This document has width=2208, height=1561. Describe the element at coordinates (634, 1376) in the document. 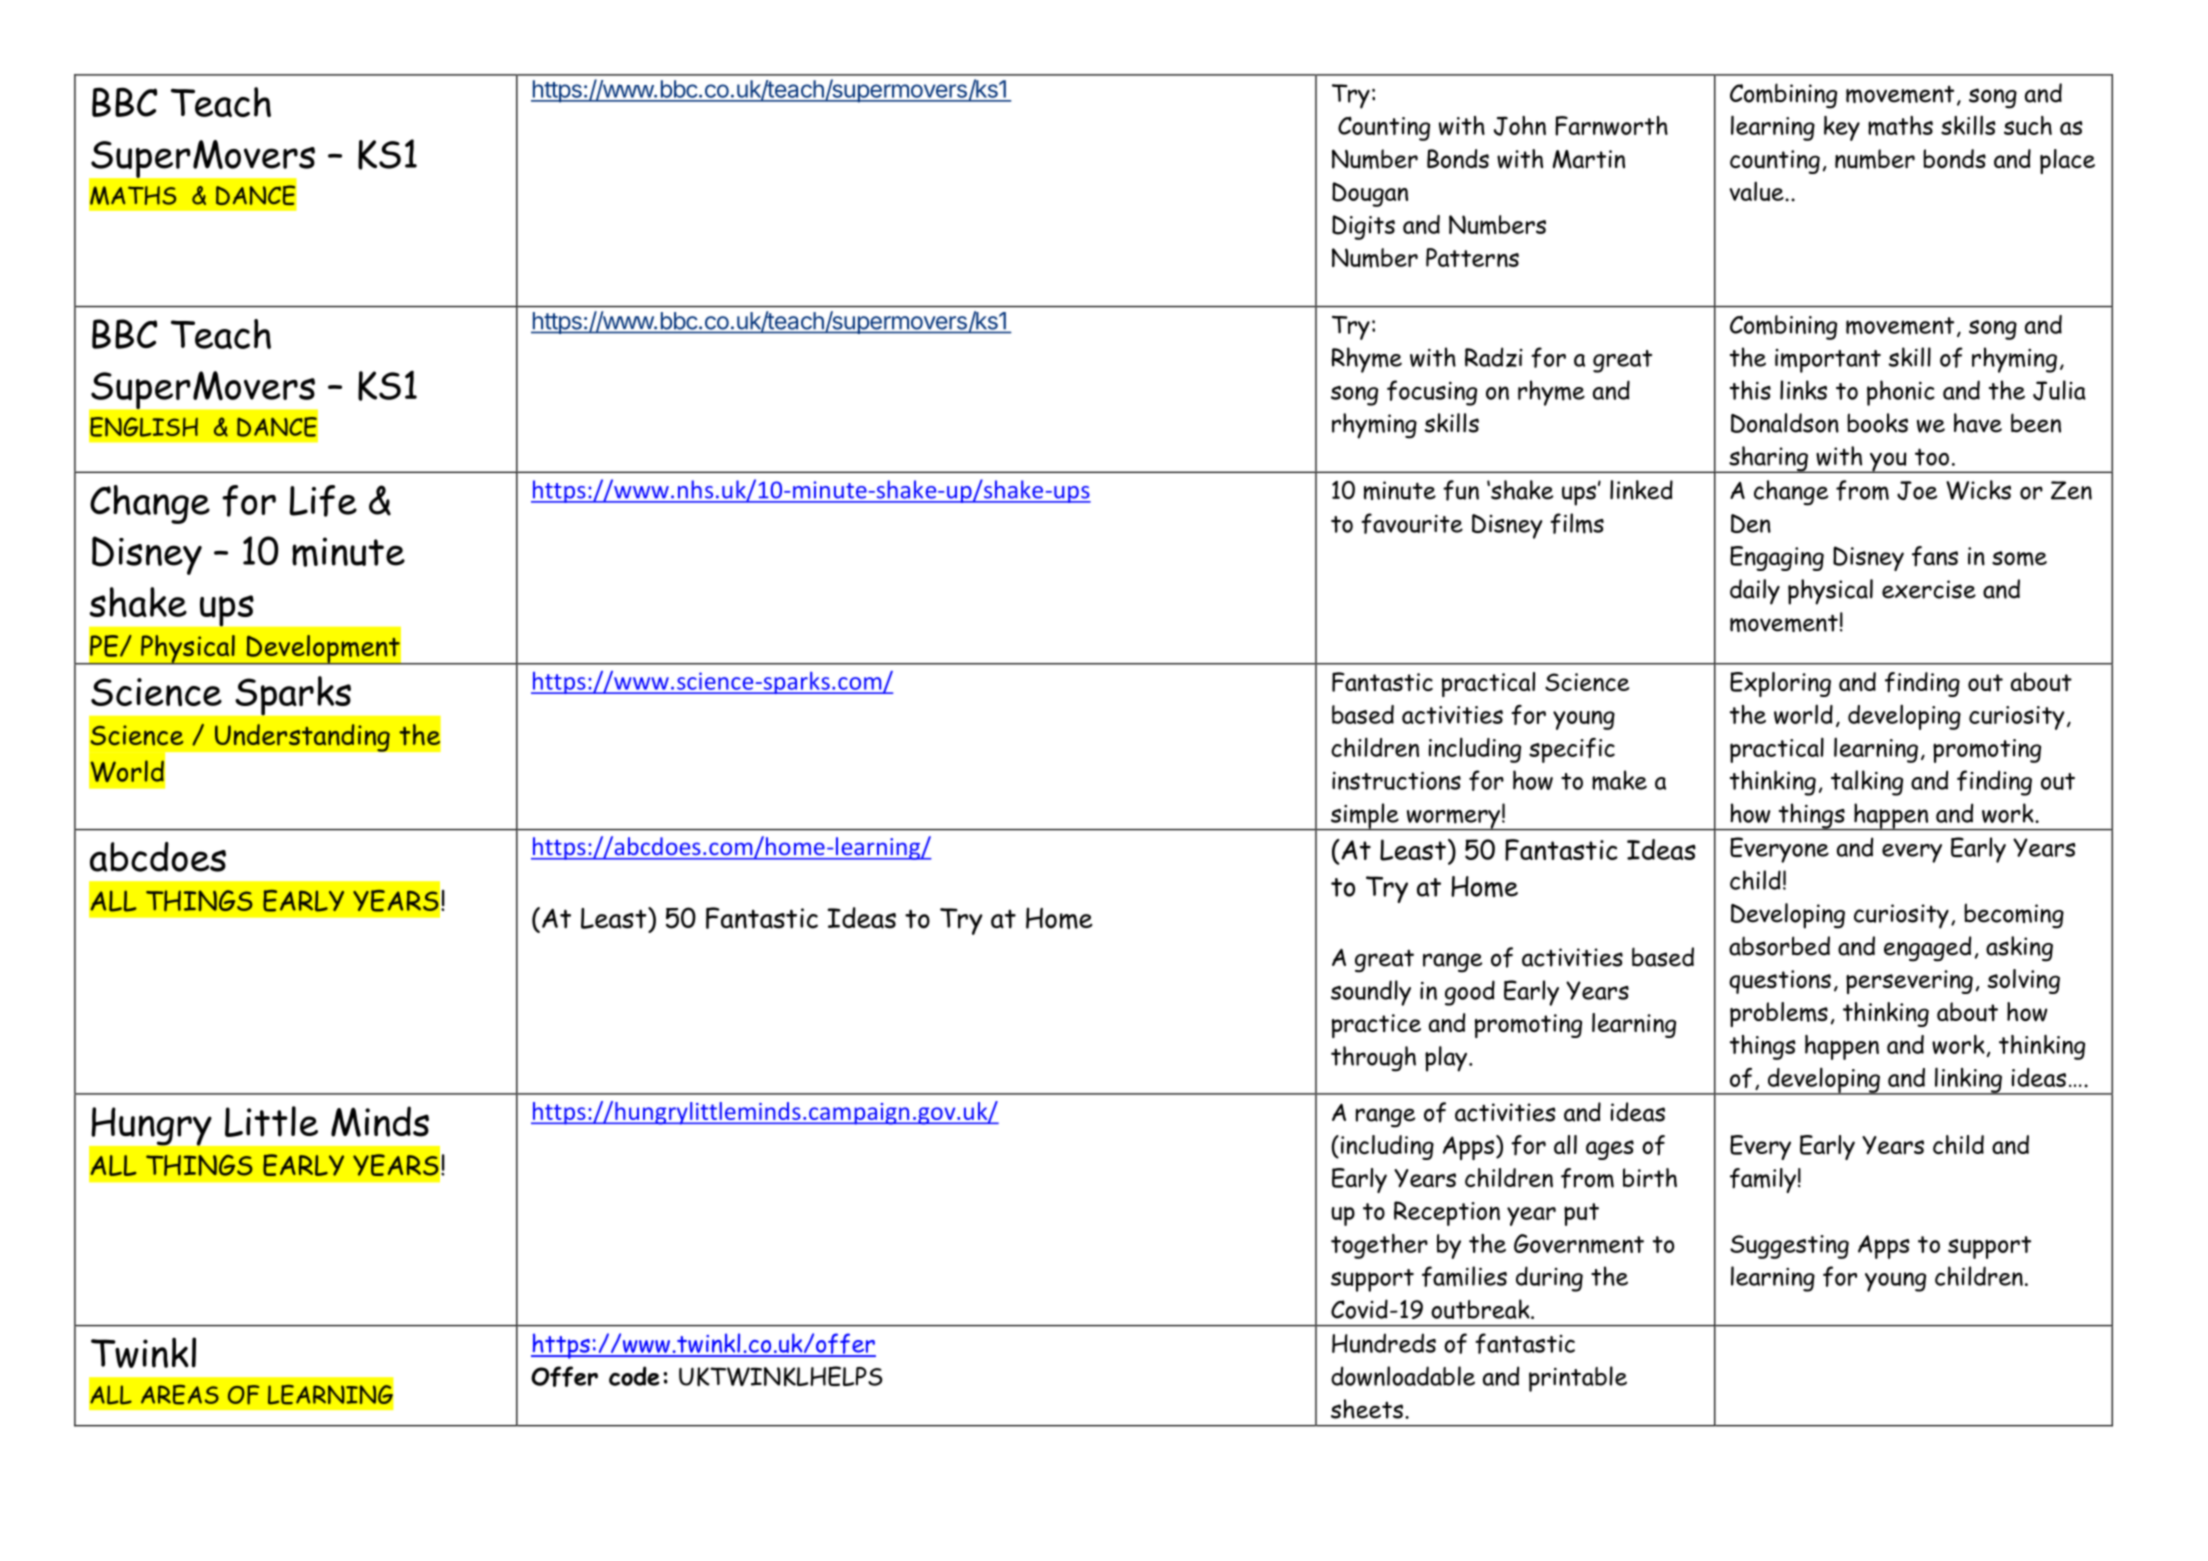

I see `code` at that location.
